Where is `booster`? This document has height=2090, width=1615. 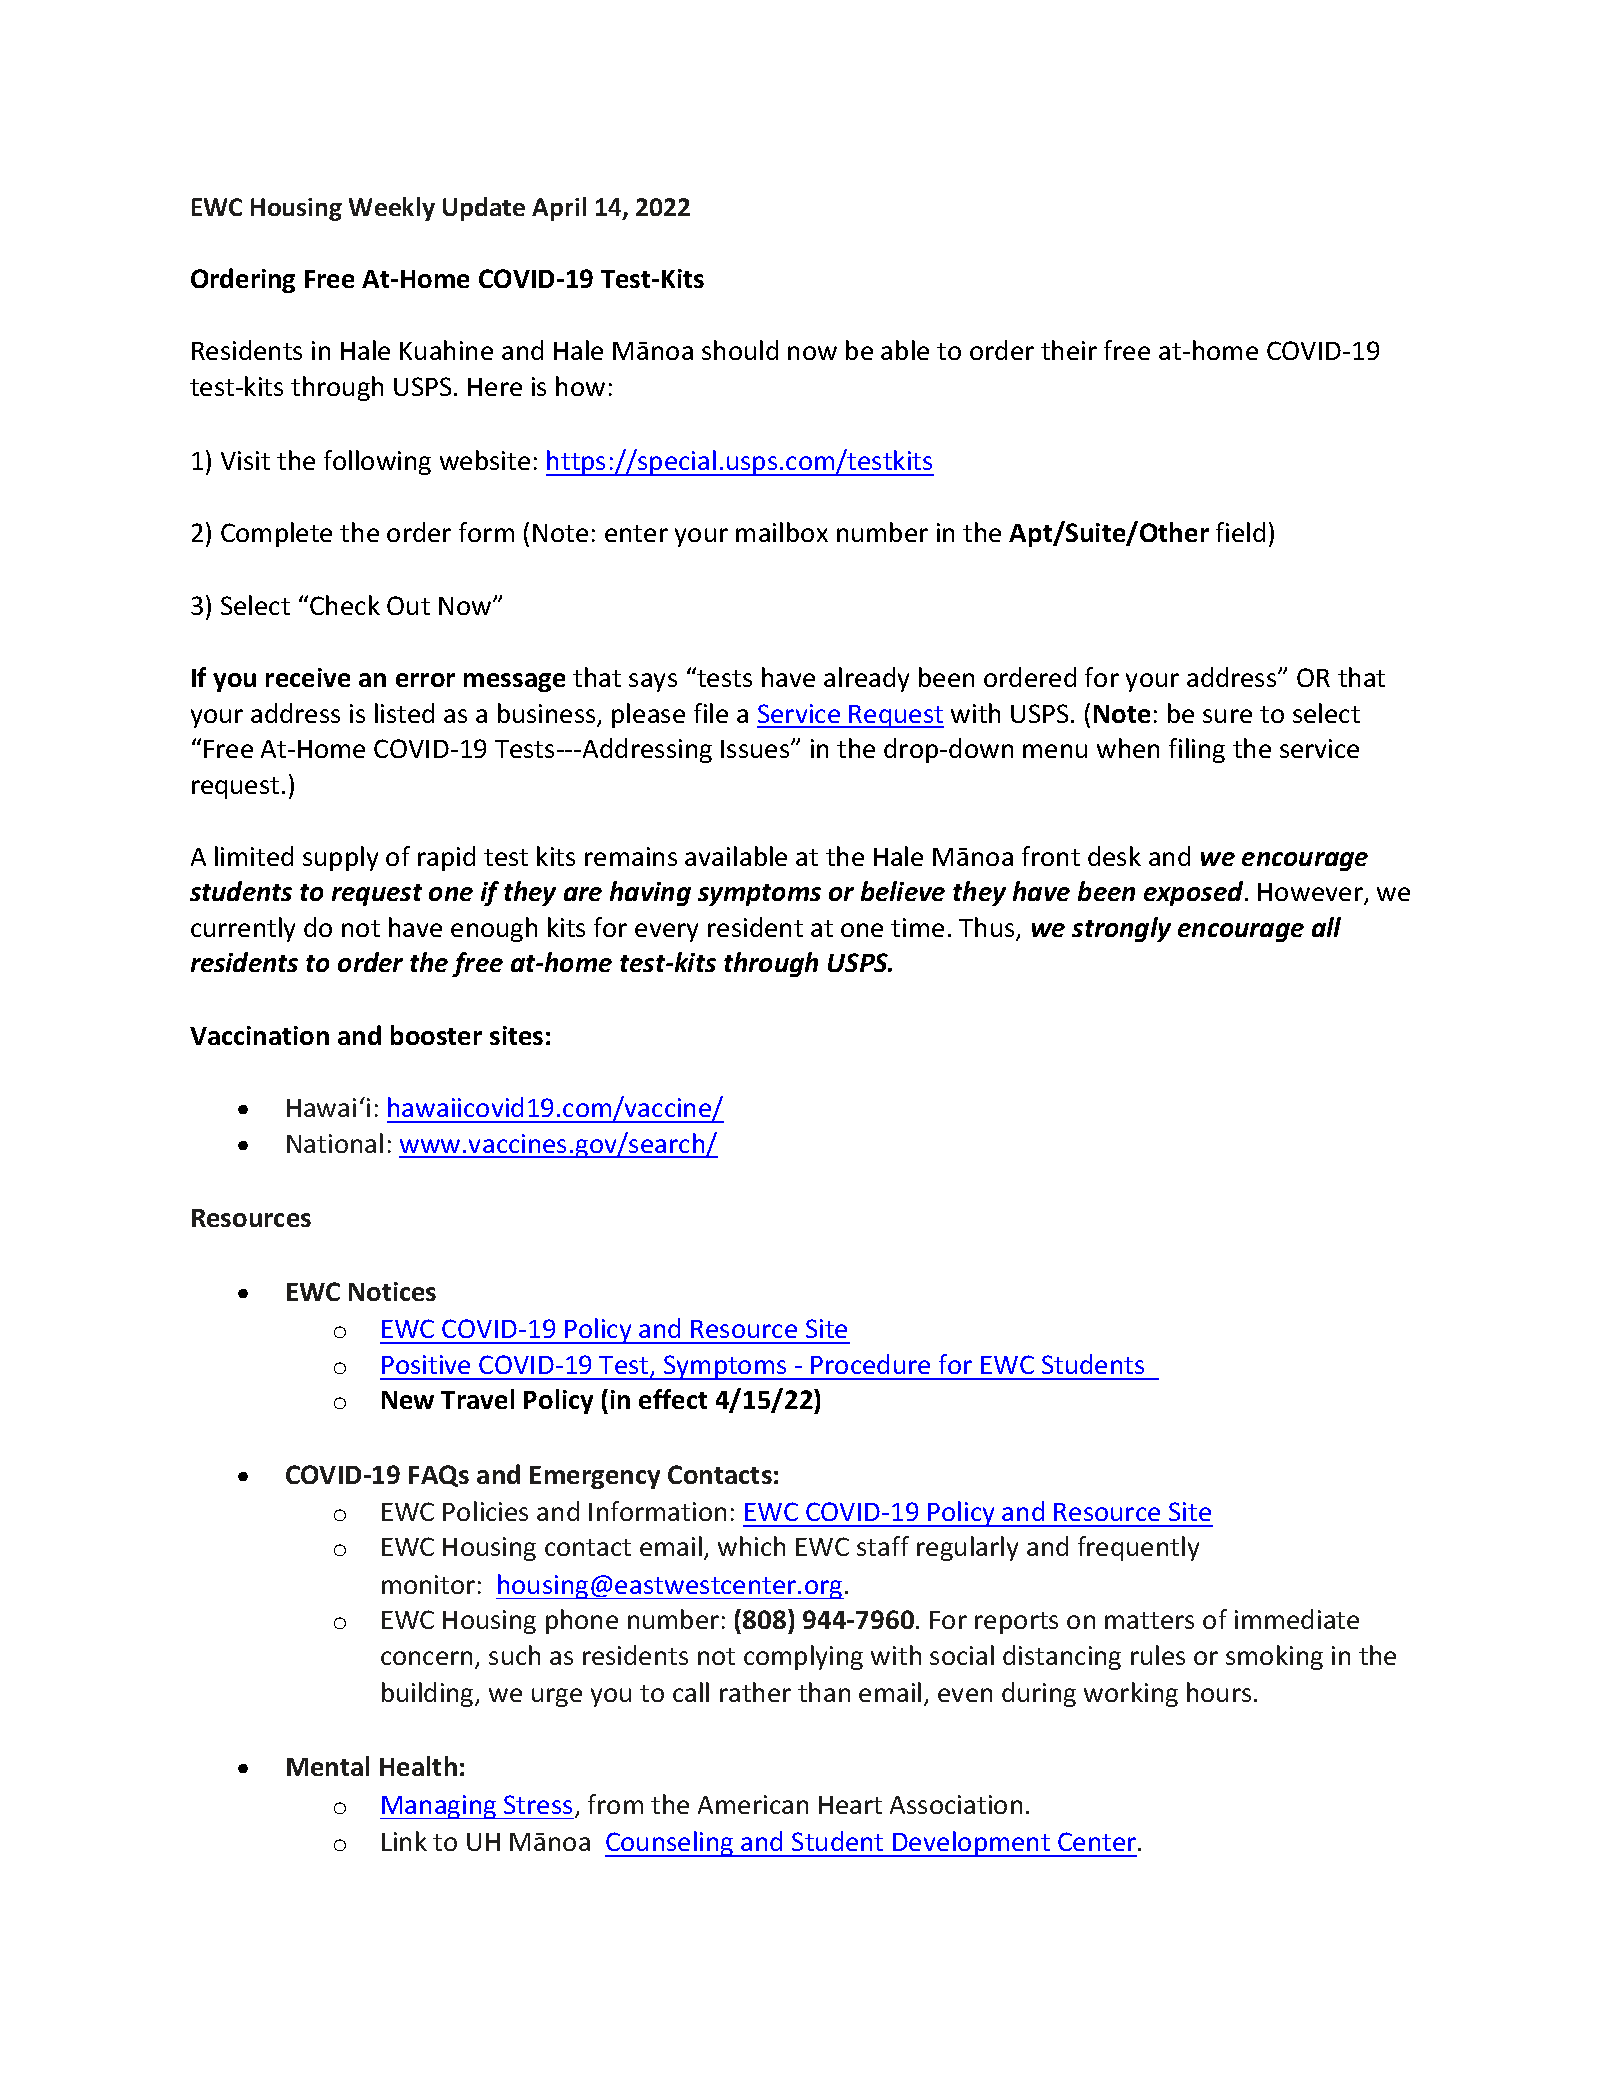
booster is located at coordinates (436, 1035).
